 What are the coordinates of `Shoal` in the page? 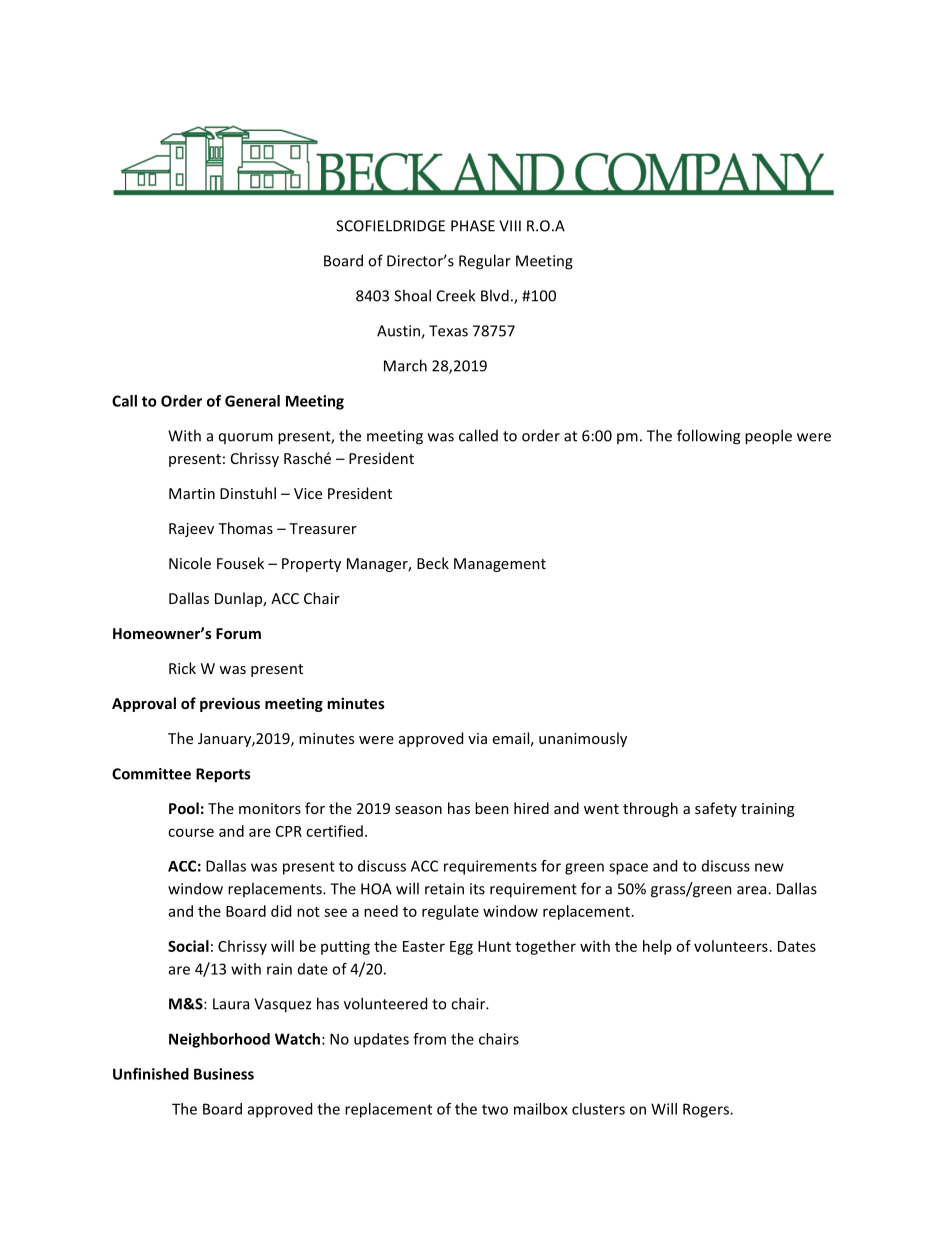 It's located at (412, 295).
